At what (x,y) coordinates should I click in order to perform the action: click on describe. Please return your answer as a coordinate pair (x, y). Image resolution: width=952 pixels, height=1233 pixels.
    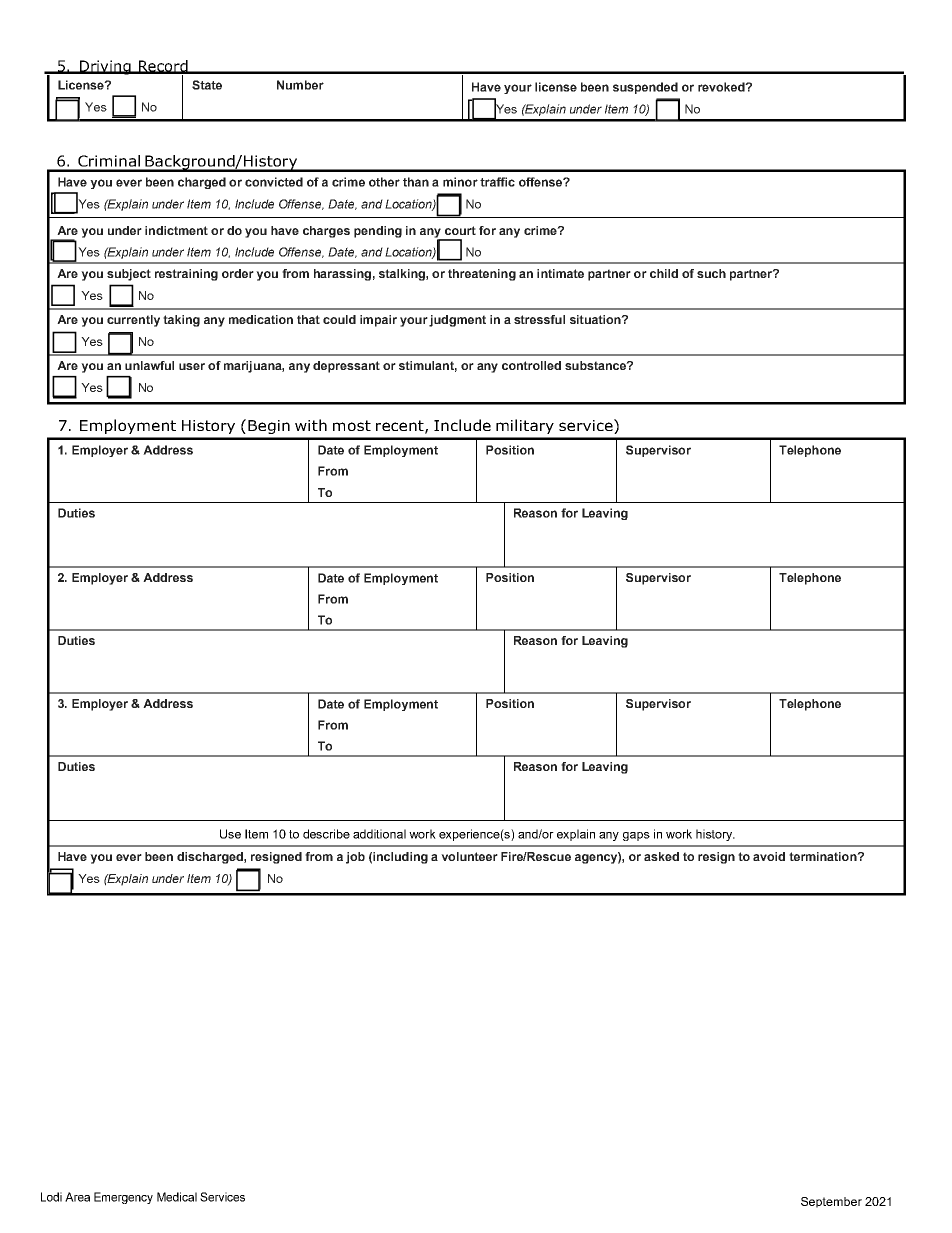
    Looking at the image, I should click on (326, 834).
